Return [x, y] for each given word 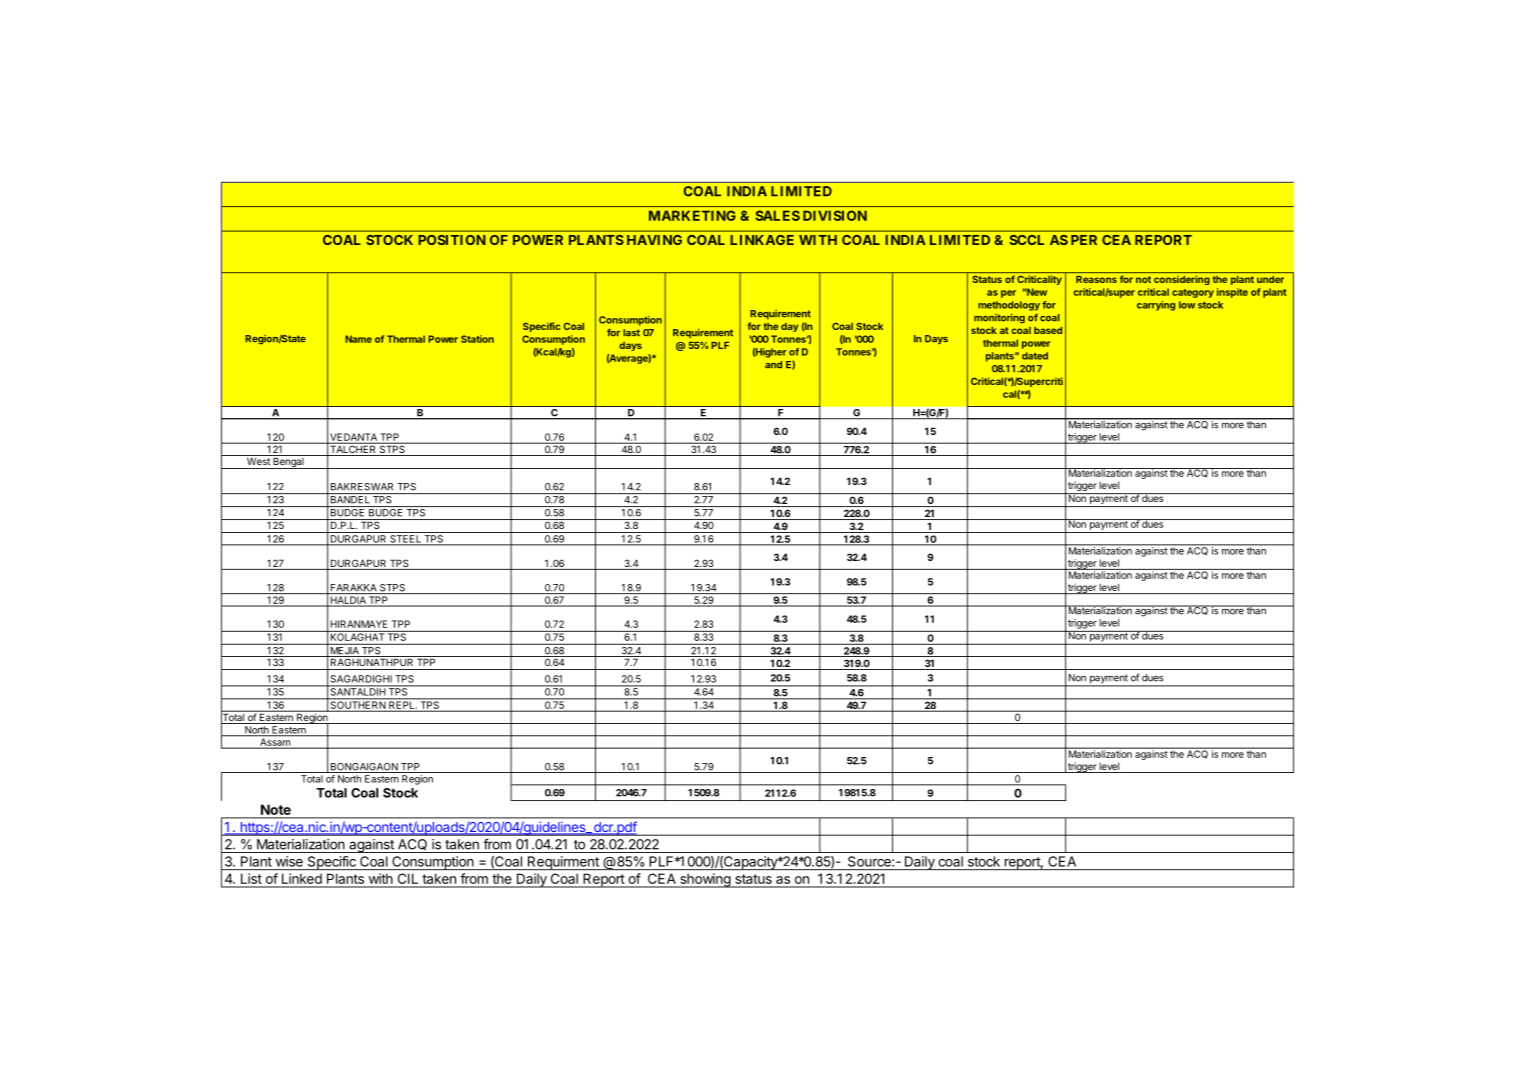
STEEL [405, 540]
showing [705, 880]
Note [276, 810]
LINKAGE [762, 240]
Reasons [1096, 279]
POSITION [452, 240]
